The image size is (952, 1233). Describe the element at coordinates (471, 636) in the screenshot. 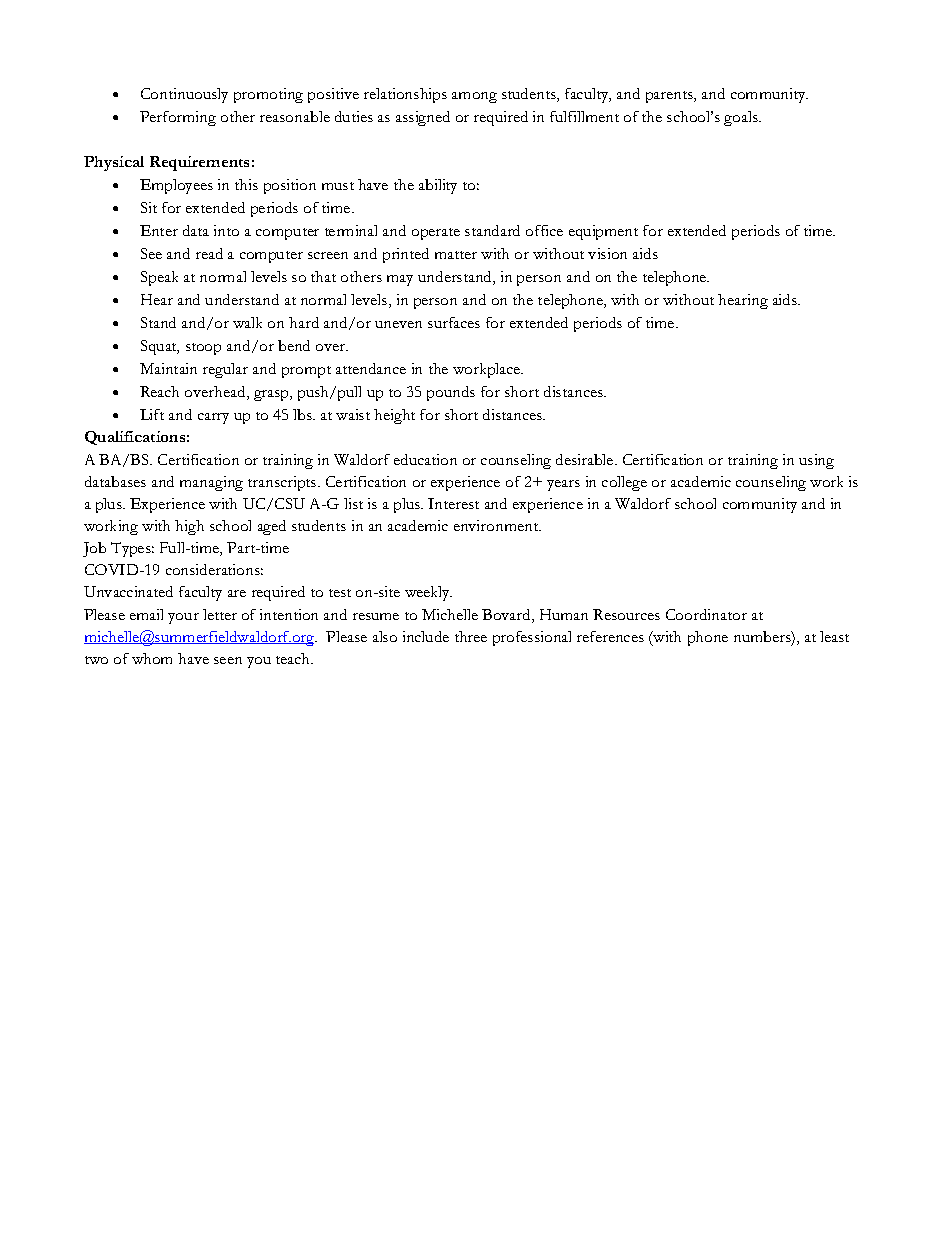

I see `three` at that location.
